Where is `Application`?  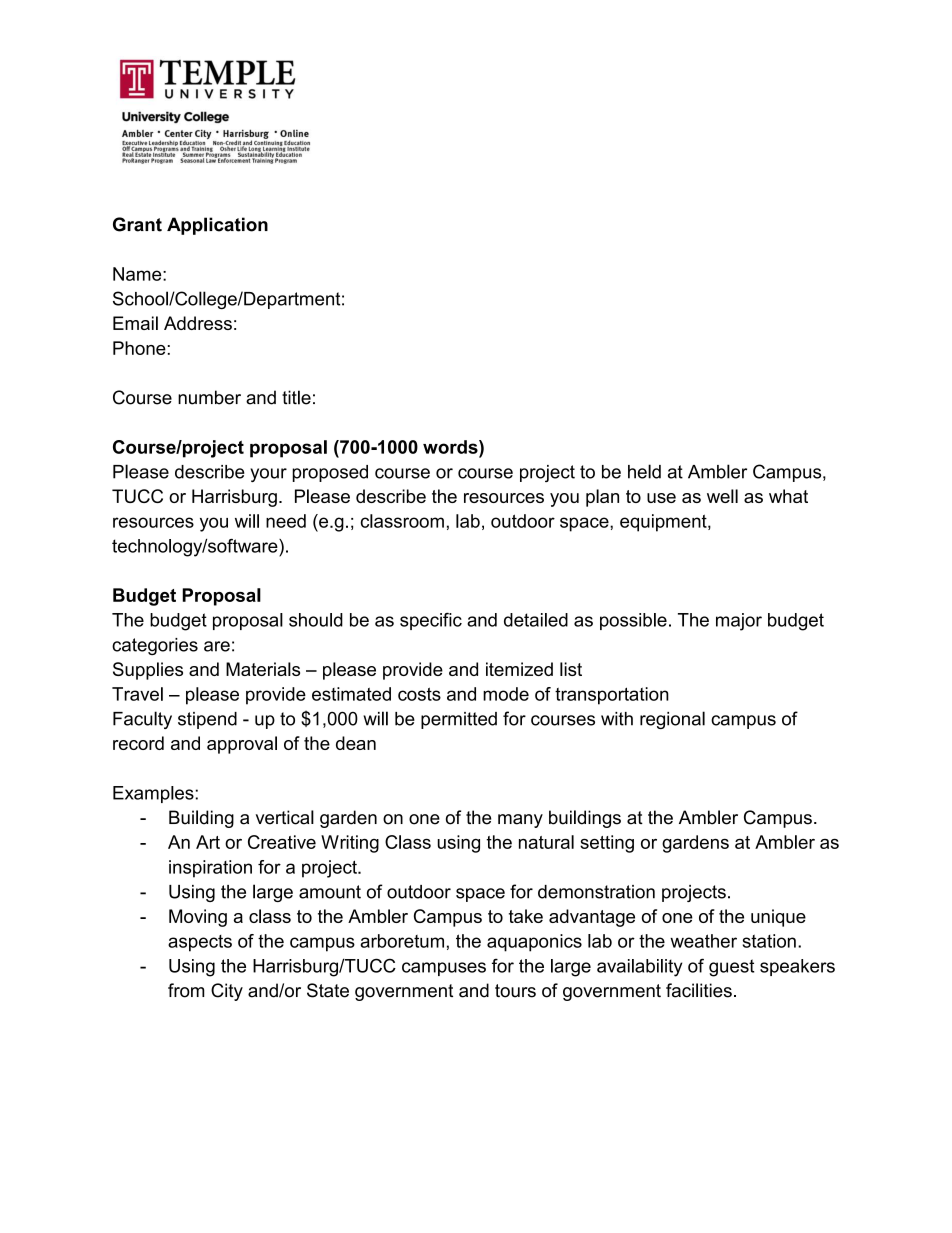 Application is located at coordinates (217, 226).
